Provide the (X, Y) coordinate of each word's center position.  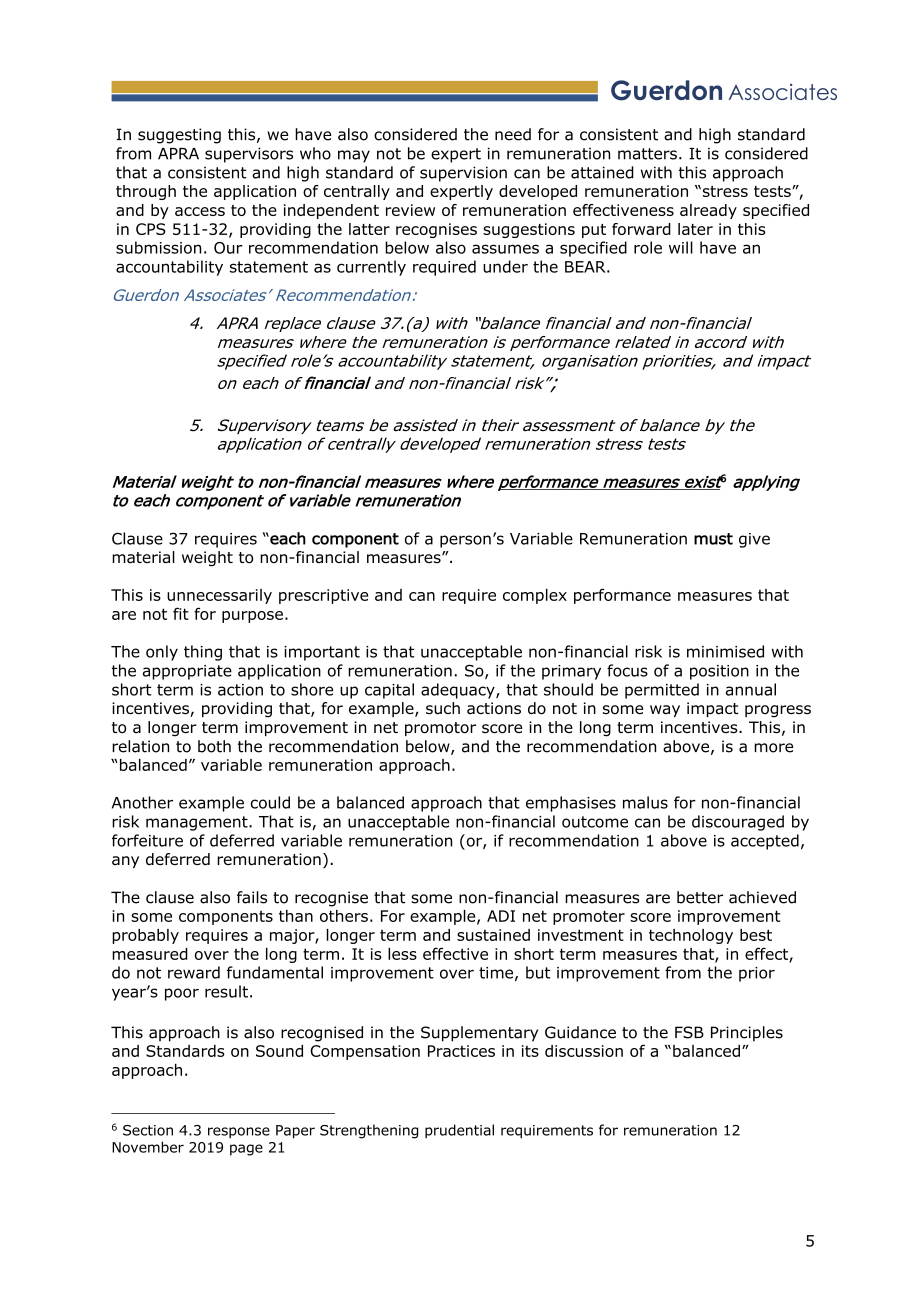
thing (203, 653)
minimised (725, 651)
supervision (463, 174)
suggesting (179, 136)
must (713, 539)
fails (252, 897)
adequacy (459, 691)
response (239, 1132)
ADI (501, 916)
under (505, 266)
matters (647, 154)
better (700, 897)
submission (158, 247)
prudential (459, 1131)
